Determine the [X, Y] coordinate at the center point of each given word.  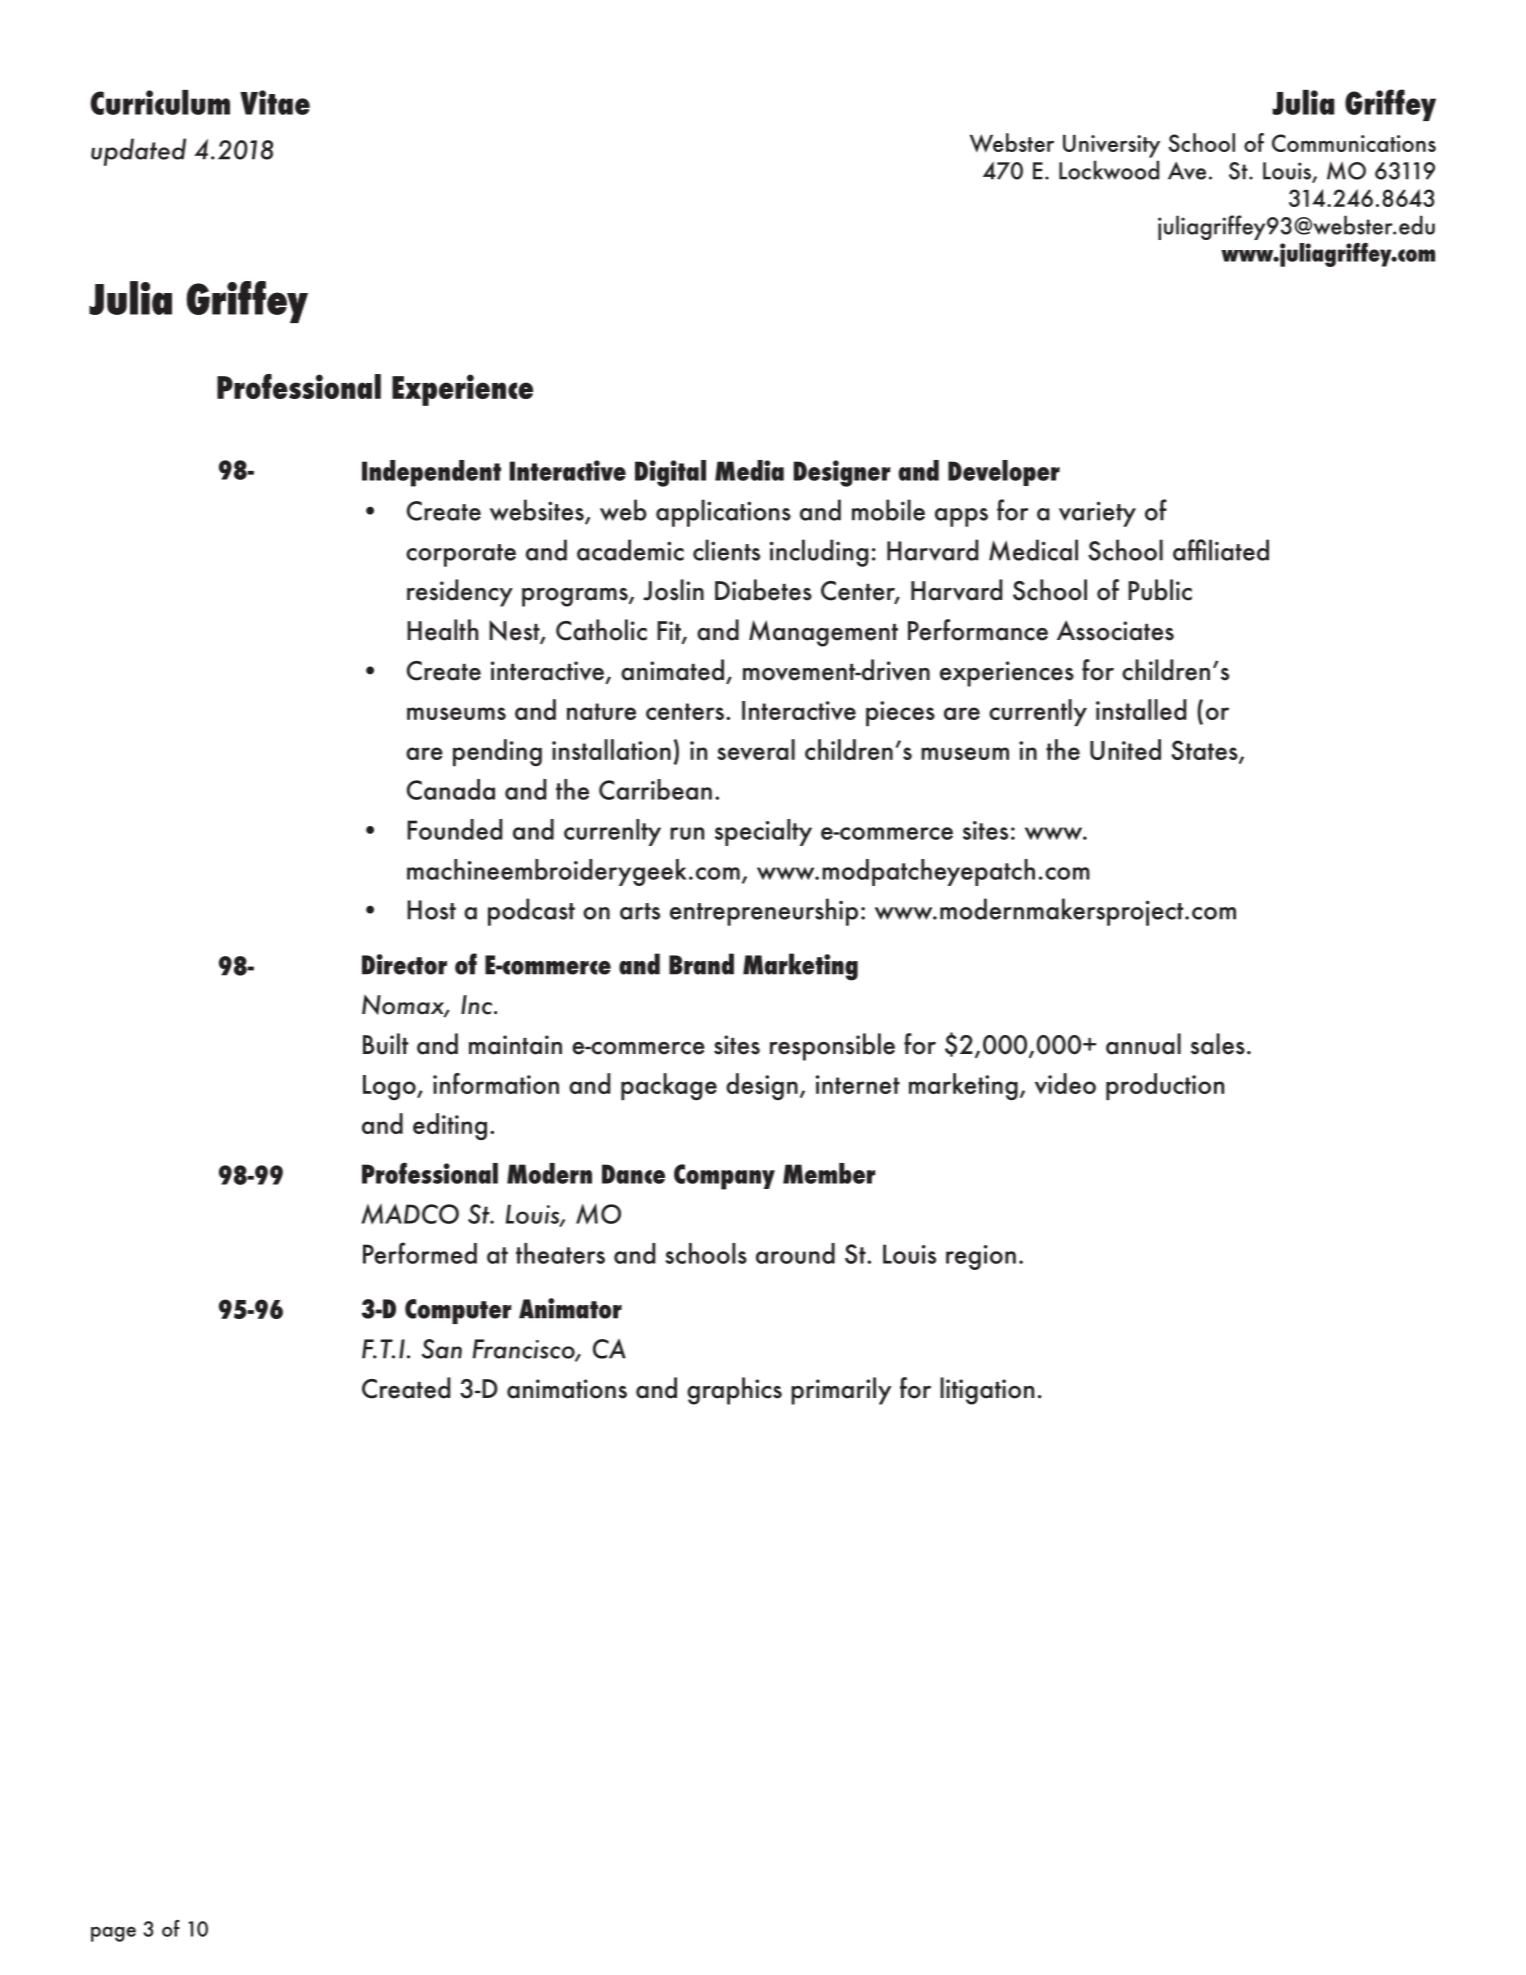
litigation [987, 1391]
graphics [734, 1391]
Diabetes [763, 590]
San [442, 1349]
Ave [1187, 170]
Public [1160, 590]
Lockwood [1109, 170]
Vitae [275, 102]
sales [1218, 1044]
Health [442, 630]
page [113, 1934]
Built [385, 1044]
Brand [701, 964]
